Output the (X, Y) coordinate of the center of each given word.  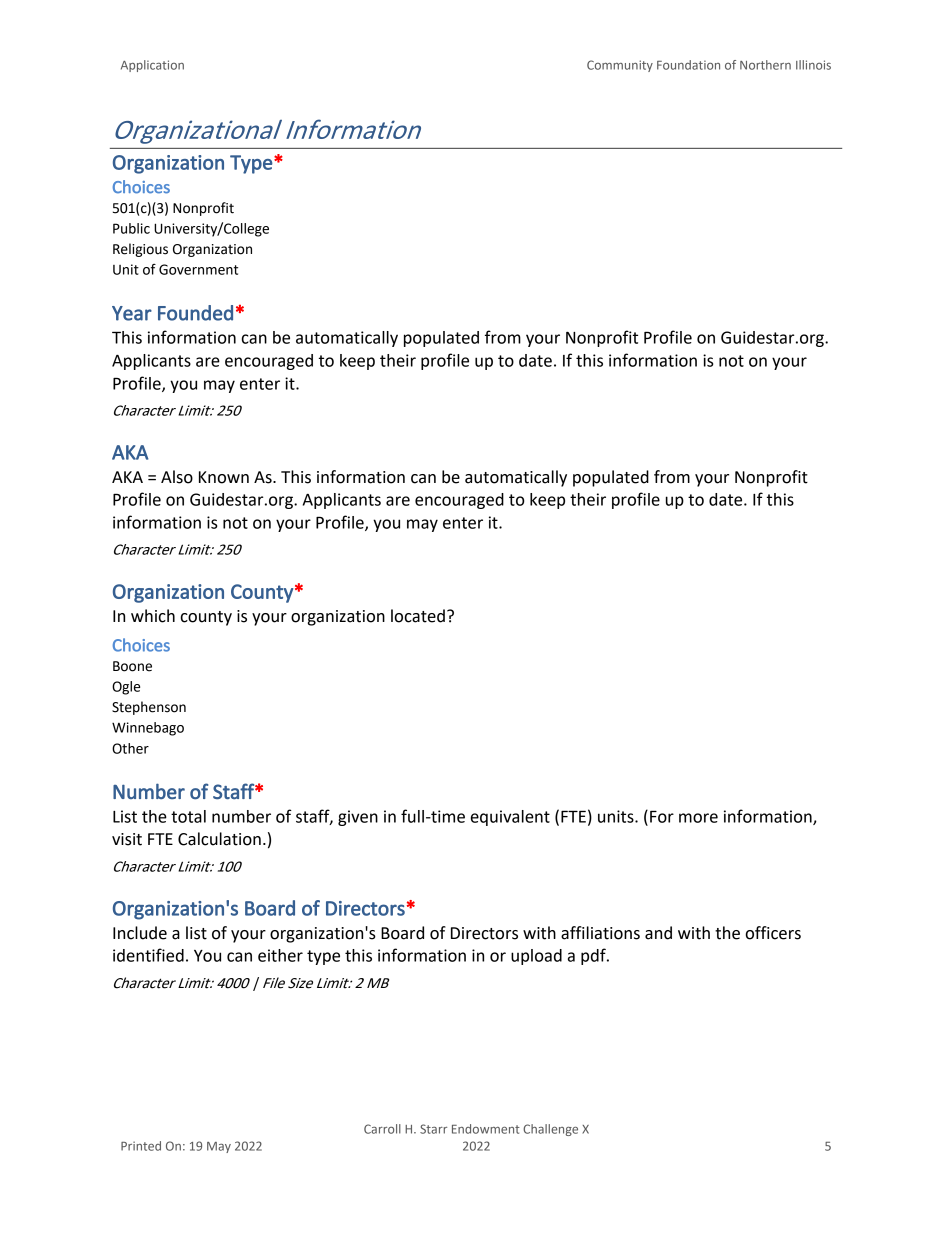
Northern (765, 65)
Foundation (688, 65)
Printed (141, 1146)
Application (152, 66)
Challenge (550, 1130)
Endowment (486, 1129)
